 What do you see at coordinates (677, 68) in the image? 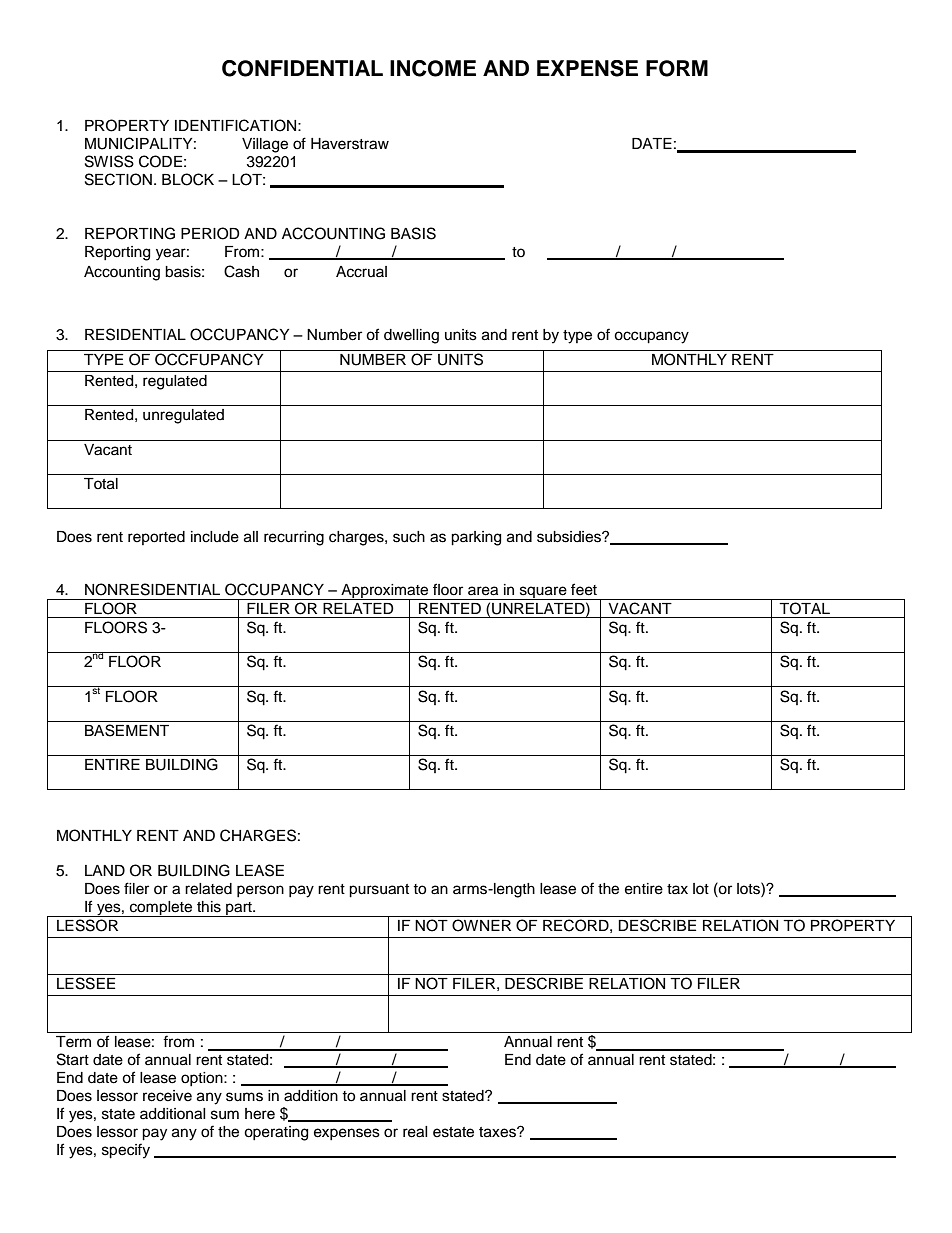
I see `FORM` at bounding box center [677, 68].
